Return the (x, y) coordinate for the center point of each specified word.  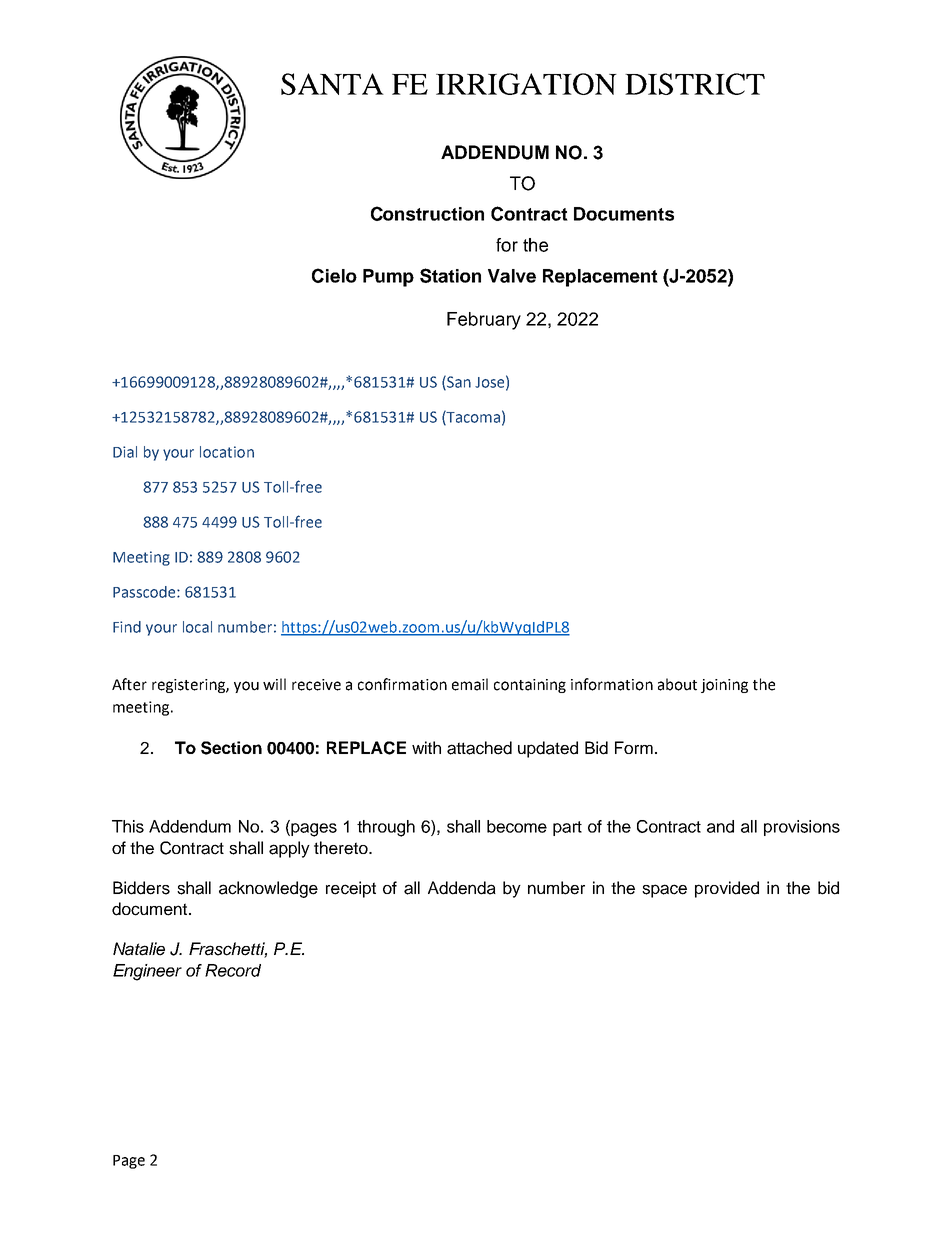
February (484, 321)
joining (724, 686)
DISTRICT (695, 84)
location (227, 452)
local (197, 627)
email (470, 684)
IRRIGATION (526, 84)
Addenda (462, 888)
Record (233, 970)
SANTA (332, 84)
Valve (512, 276)
